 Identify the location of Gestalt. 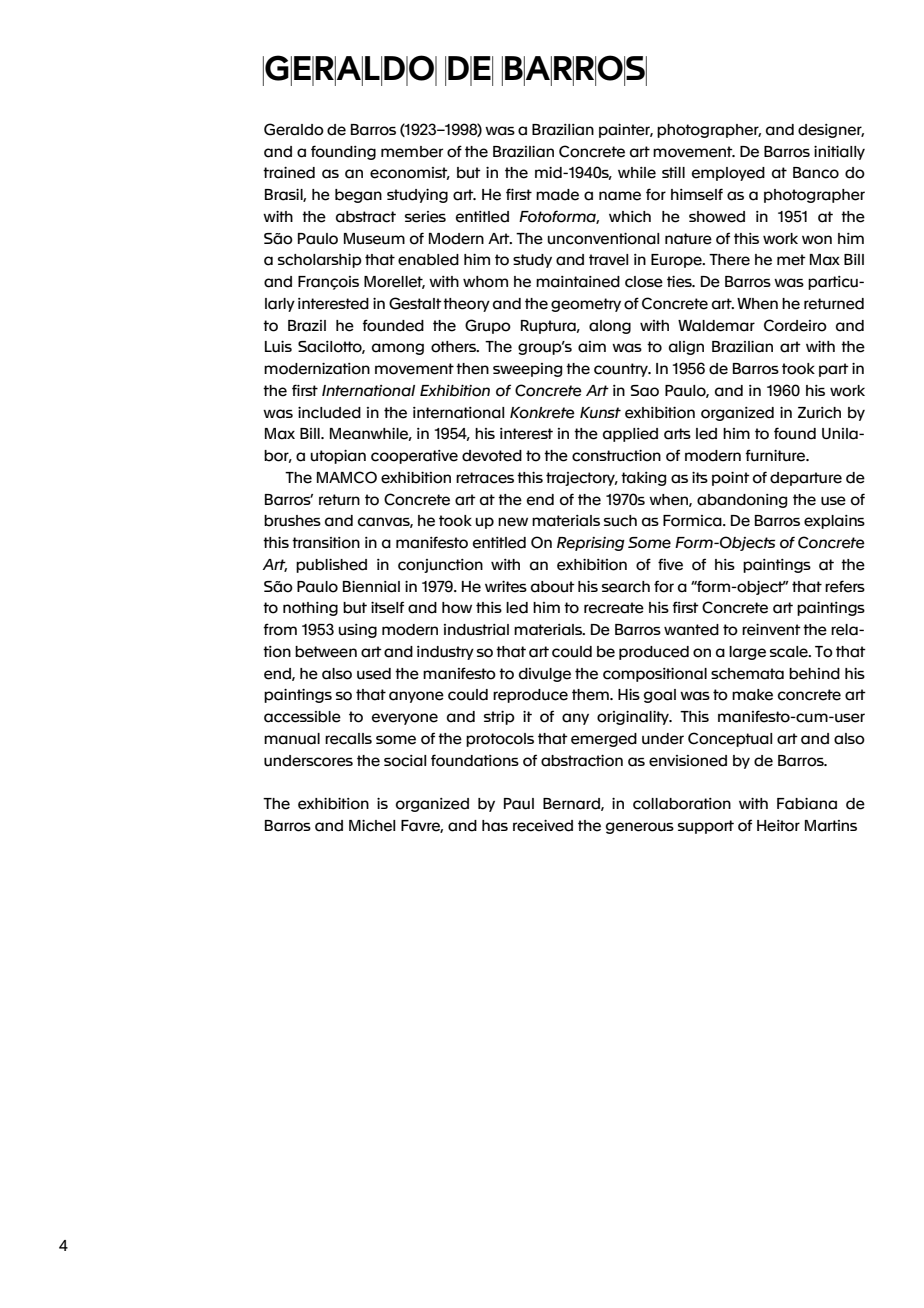
(415, 303).
